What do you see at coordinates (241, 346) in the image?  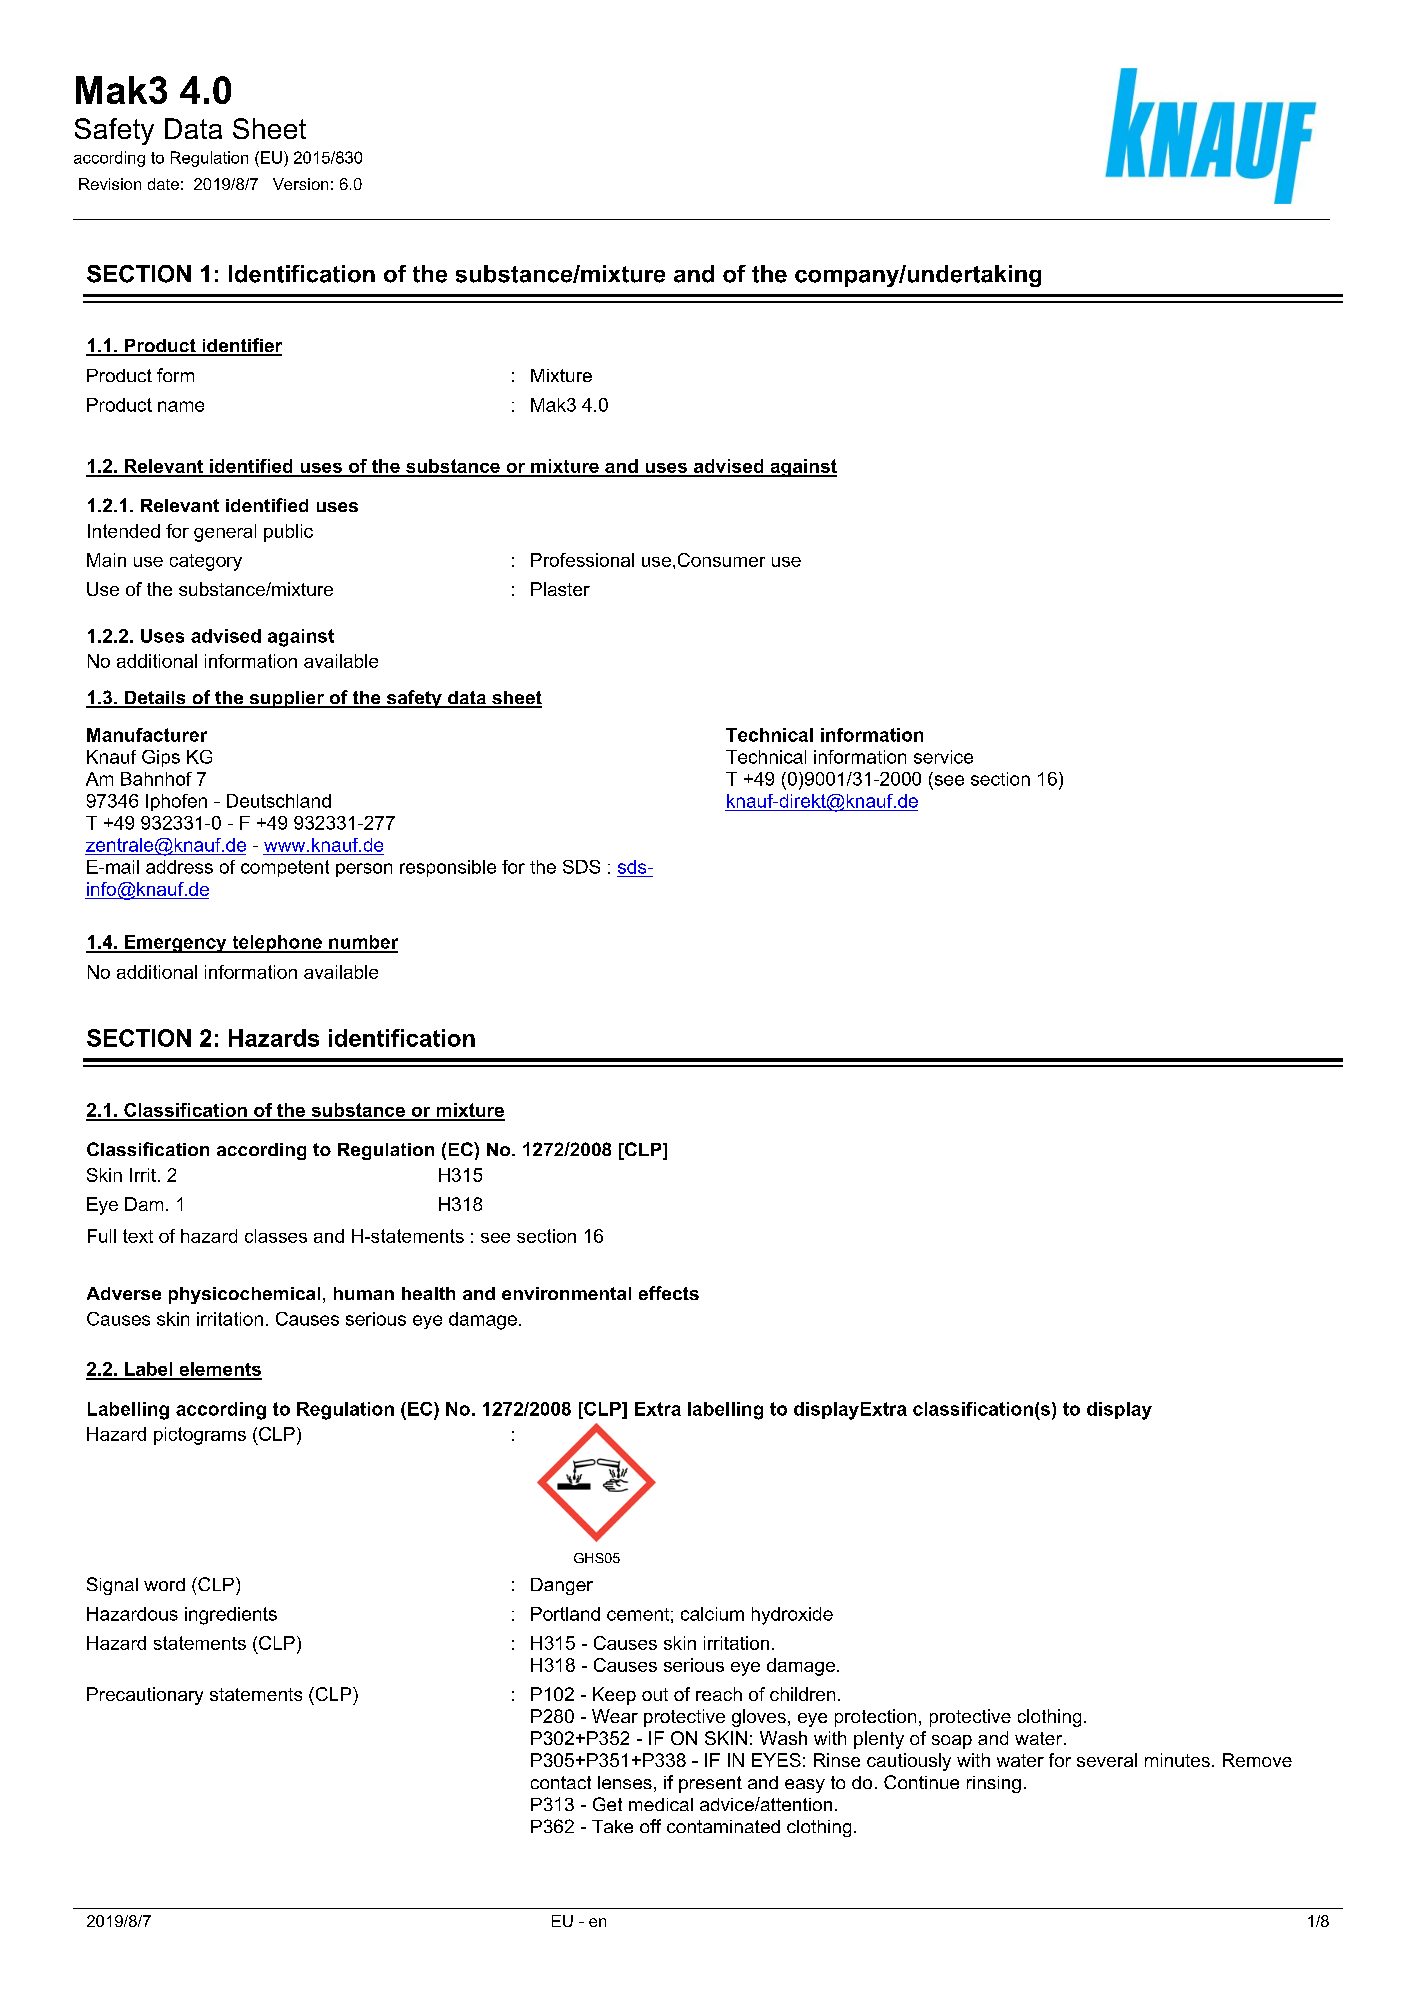 I see `identifier` at bounding box center [241, 346].
